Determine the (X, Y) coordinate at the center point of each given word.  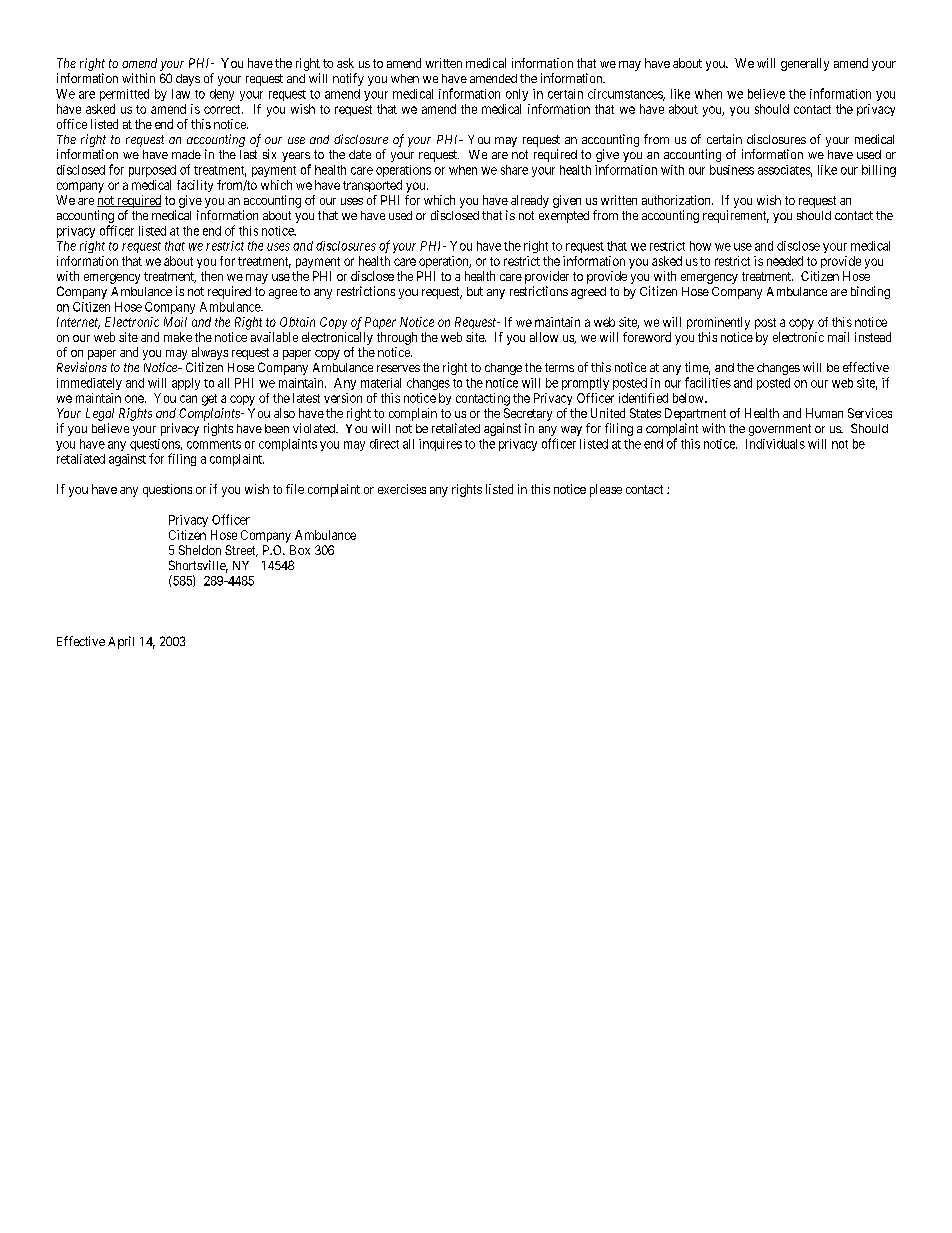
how (700, 246)
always (210, 353)
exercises (402, 489)
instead (873, 337)
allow (544, 337)
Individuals (775, 444)
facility (195, 186)
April (121, 642)
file (295, 489)
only (517, 95)
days (188, 80)
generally (805, 64)
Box (300, 550)
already (530, 201)
